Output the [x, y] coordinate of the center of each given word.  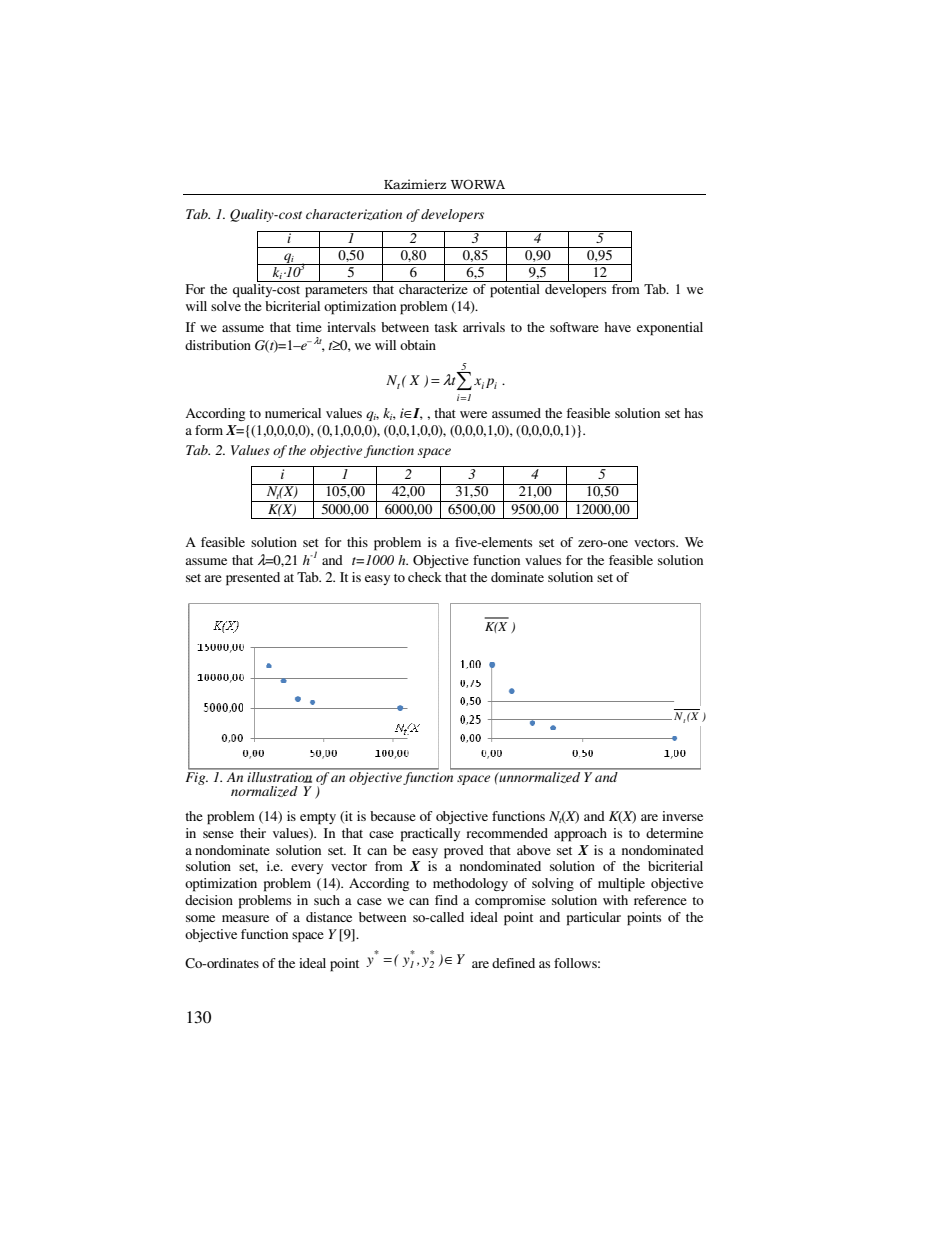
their [253, 833]
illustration [280, 776]
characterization [354, 214]
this [357, 542]
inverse [682, 816]
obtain [418, 345]
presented [253, 579]
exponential [670, 329]
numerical [293, 413]
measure [245, 918]
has [693, 413]
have [617, 327]
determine [674, 833]
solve [226, 306]
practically [430, 835]
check [425, 577]
